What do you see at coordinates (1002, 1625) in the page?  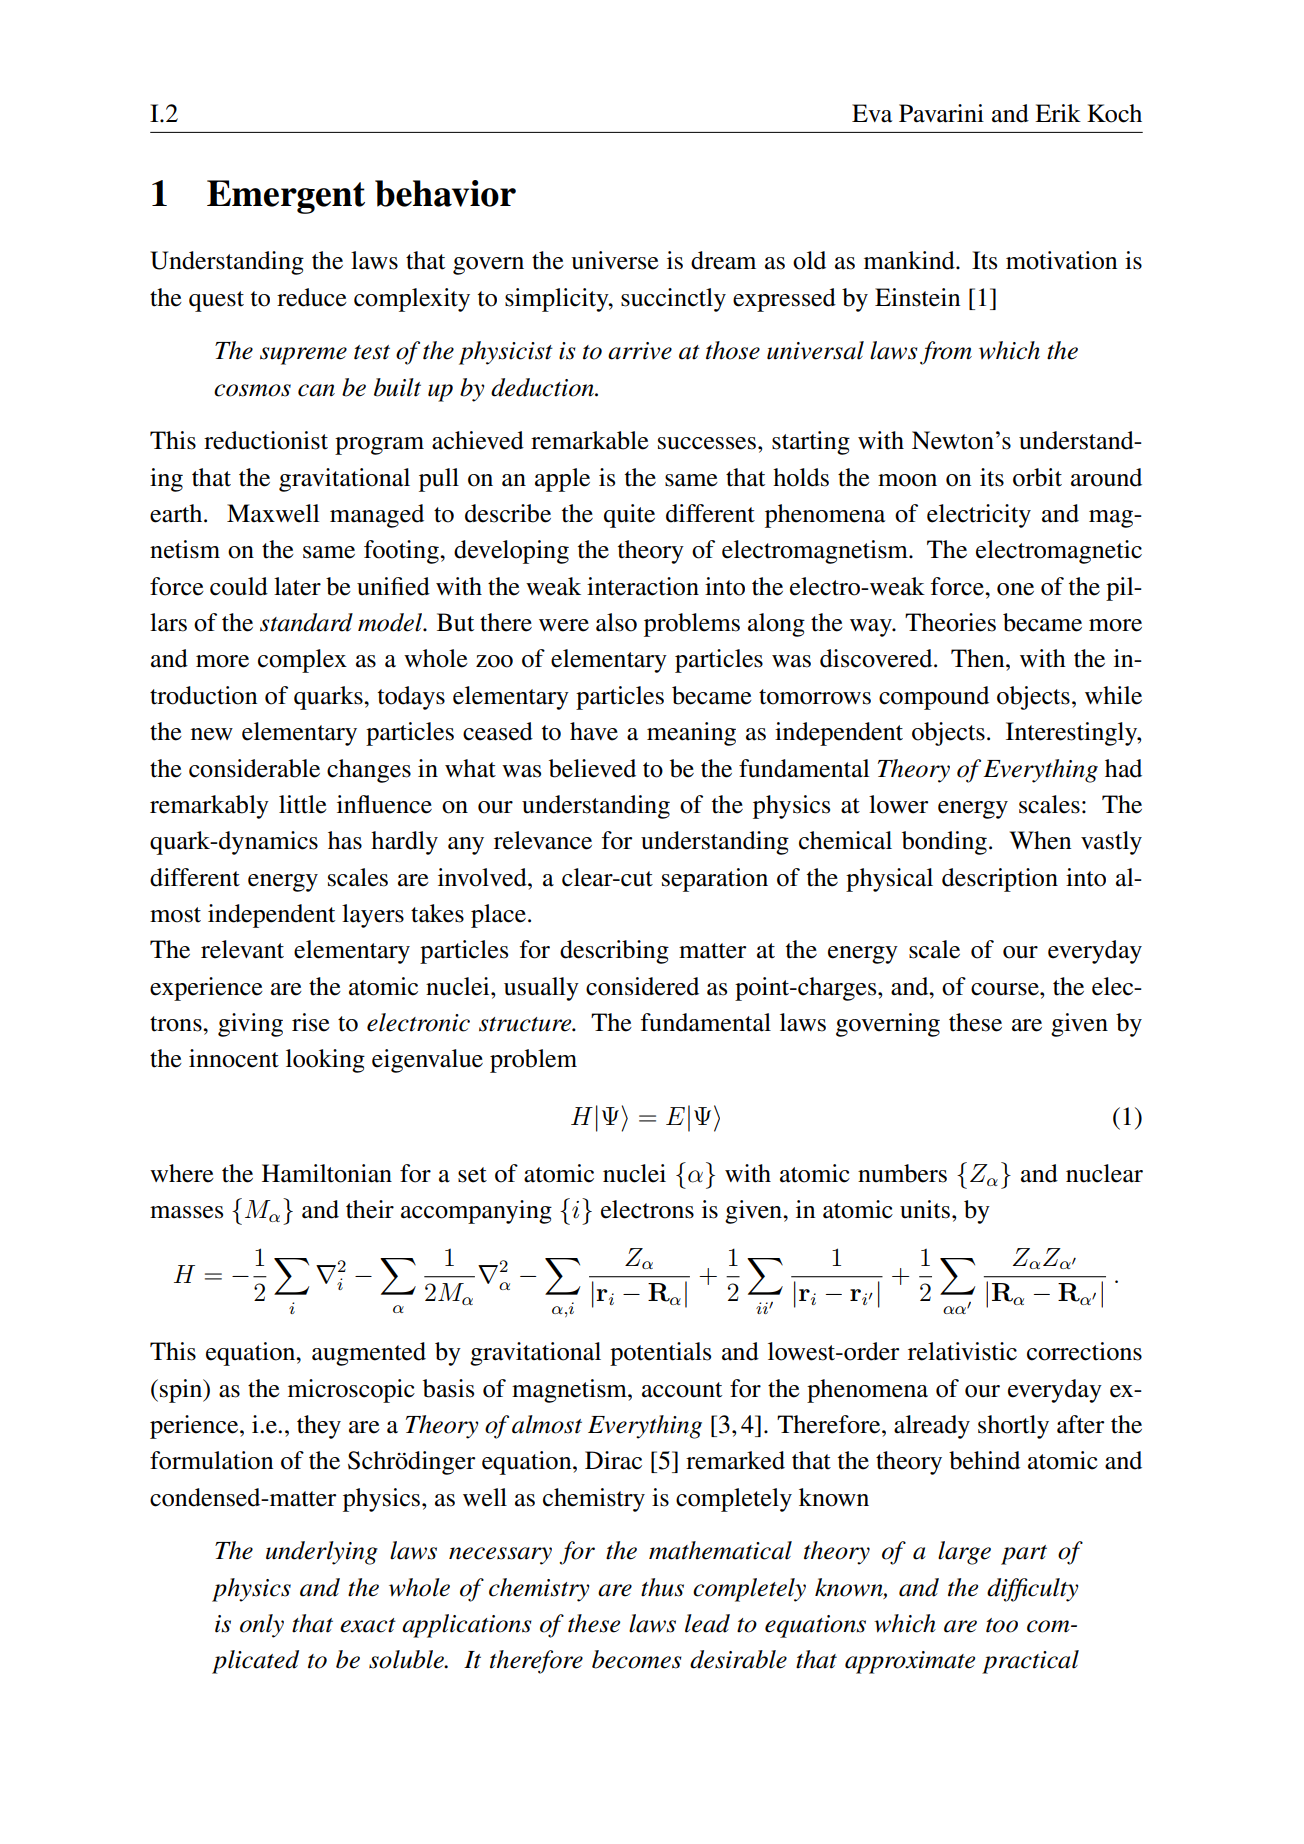 I see `too` at bounding box center [1002, 1625].
